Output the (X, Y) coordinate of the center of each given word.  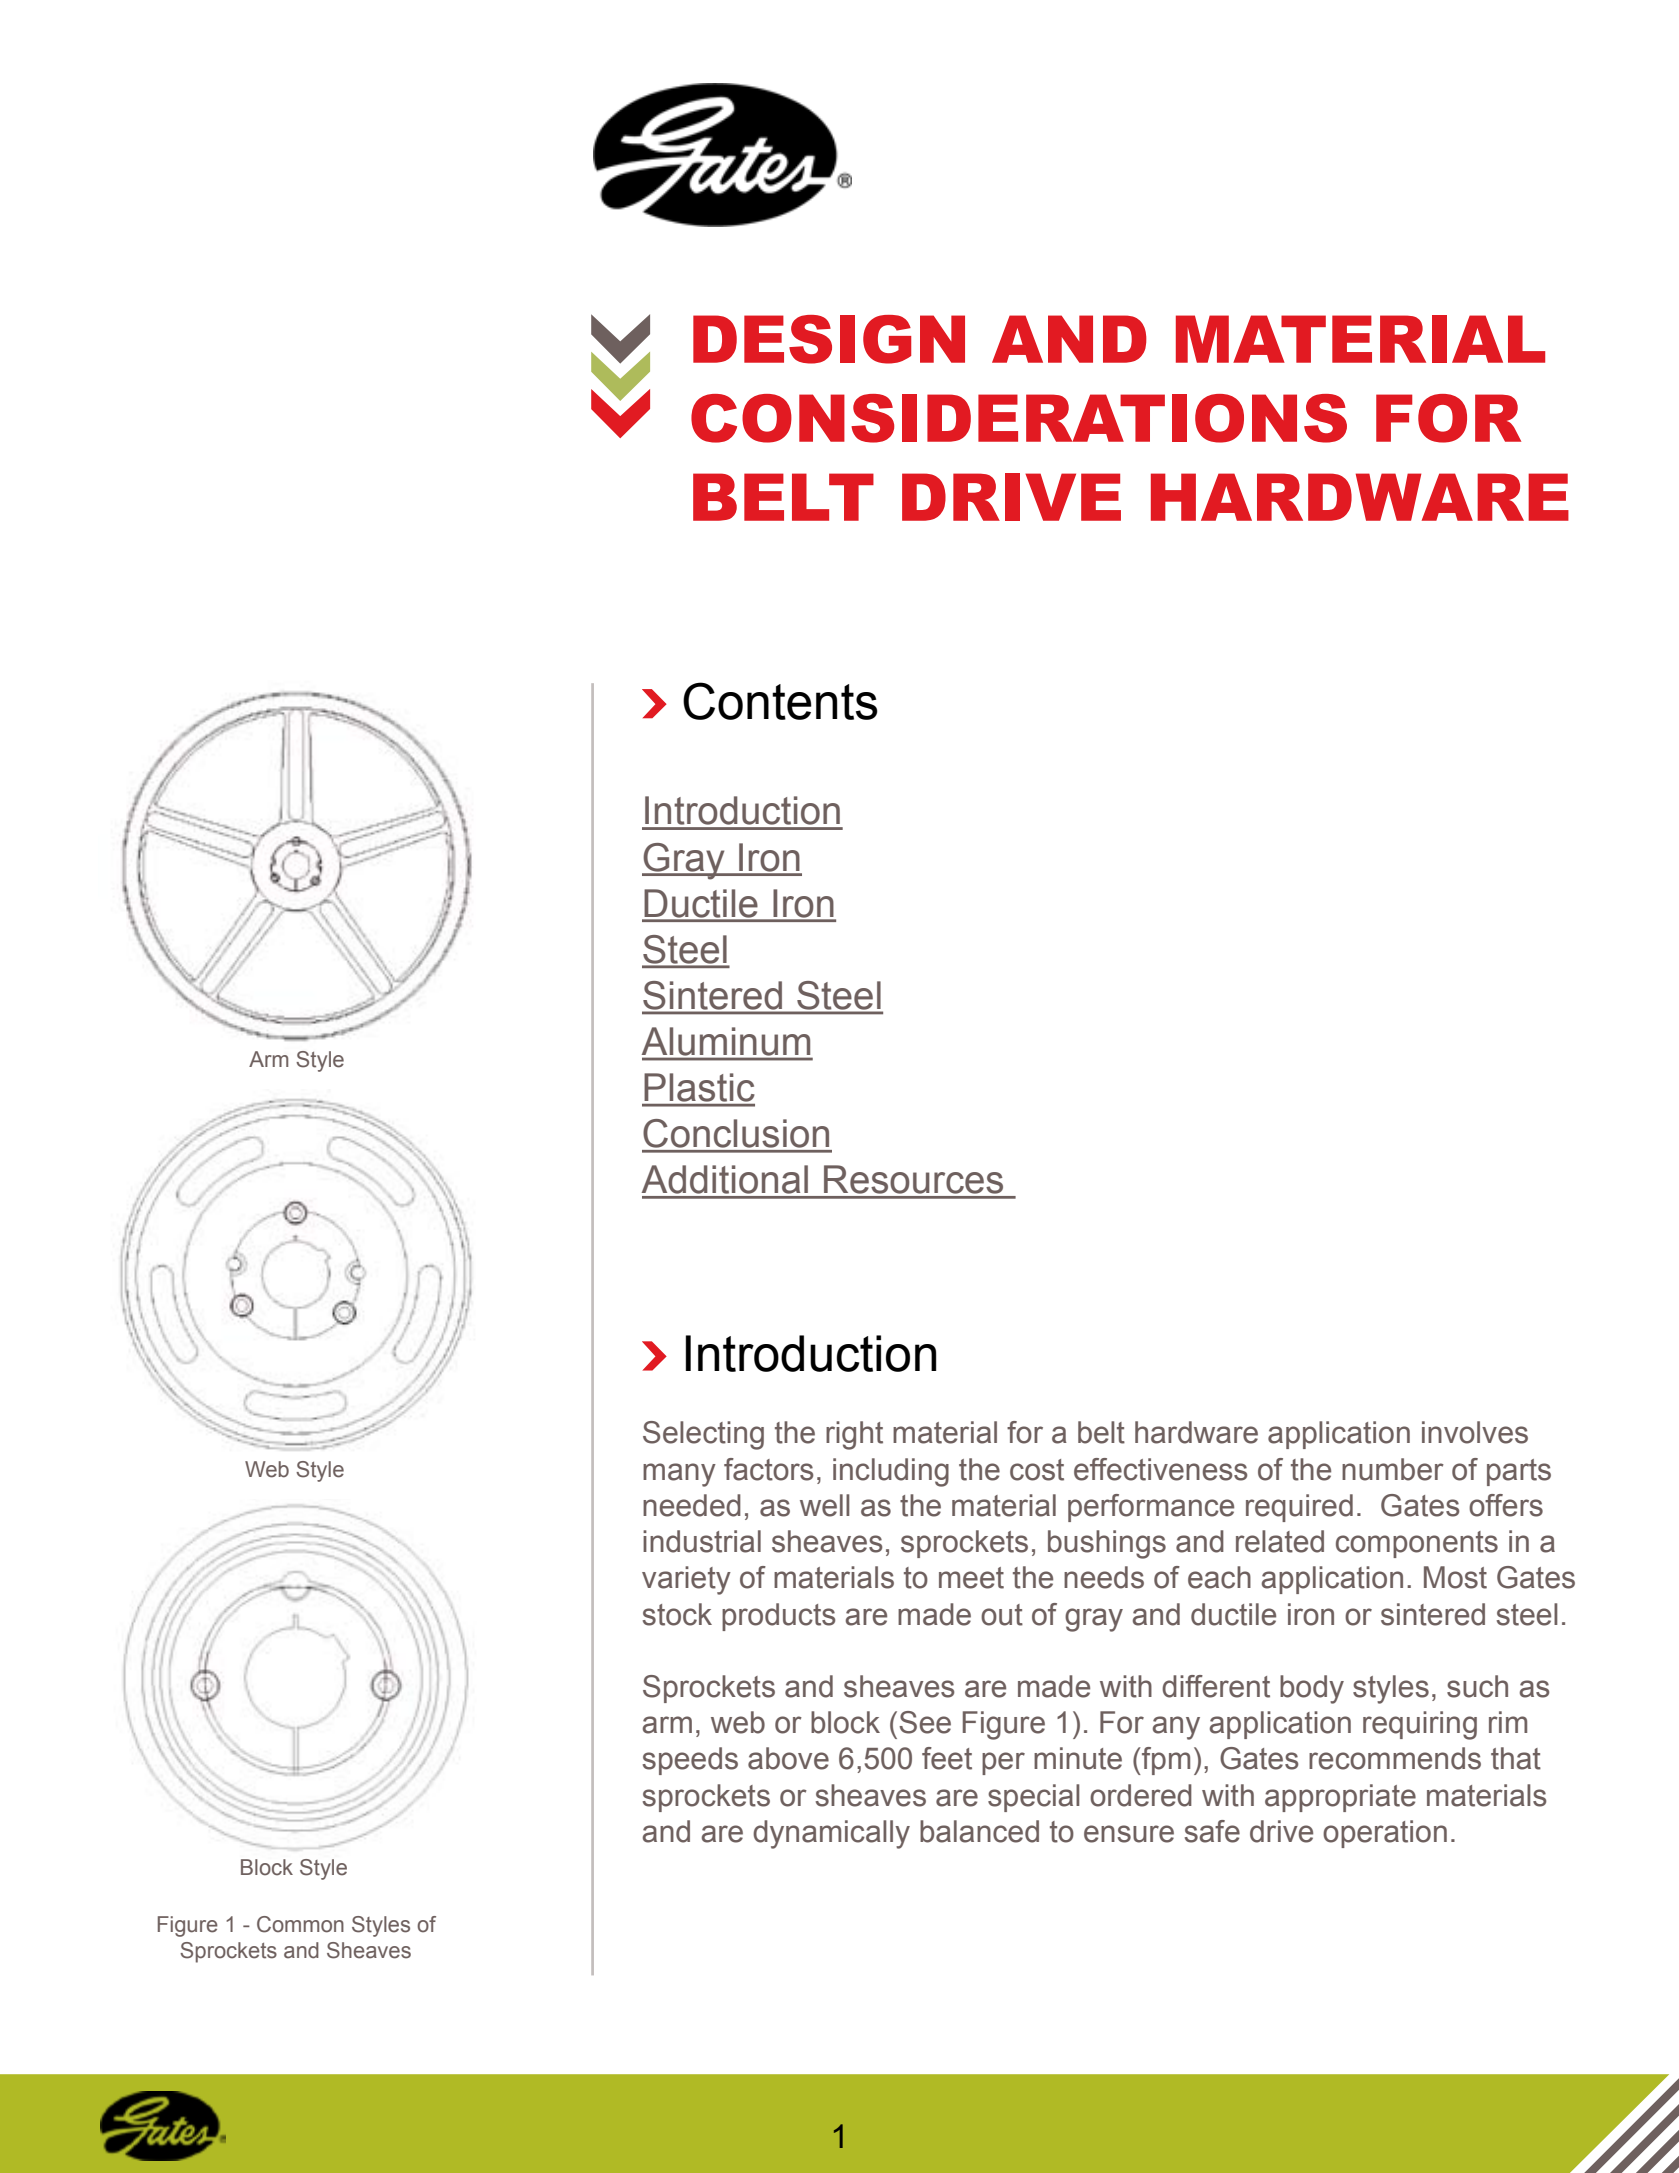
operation (1385, 1834)
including (891, 1472)
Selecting (703, 1435)
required (1299, 1508)
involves (1475, 1432)
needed (692, 1505)
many (679, 1475)
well (825, 1505)
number (1393, 1469)
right (854, 1435)
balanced (979, 1831)
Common (300, 1924)
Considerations (1019, 418)
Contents (780, 701)
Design (829, 339)
